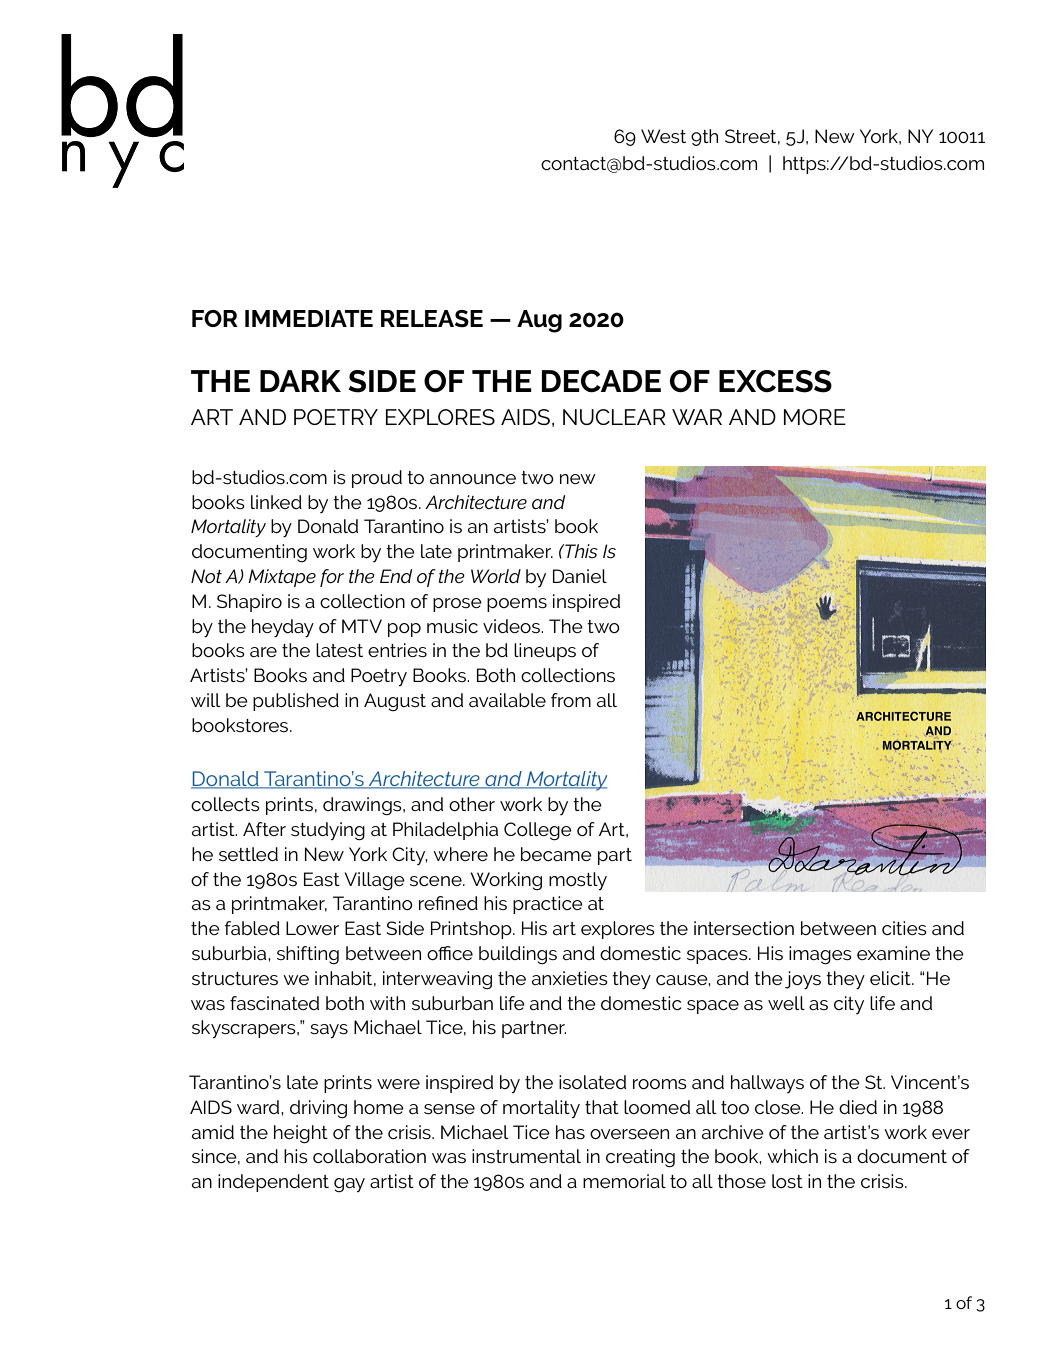  What do you see at coordinates (301, 1134) in the document?
I see `height` at bounding box center [301, 1134].
